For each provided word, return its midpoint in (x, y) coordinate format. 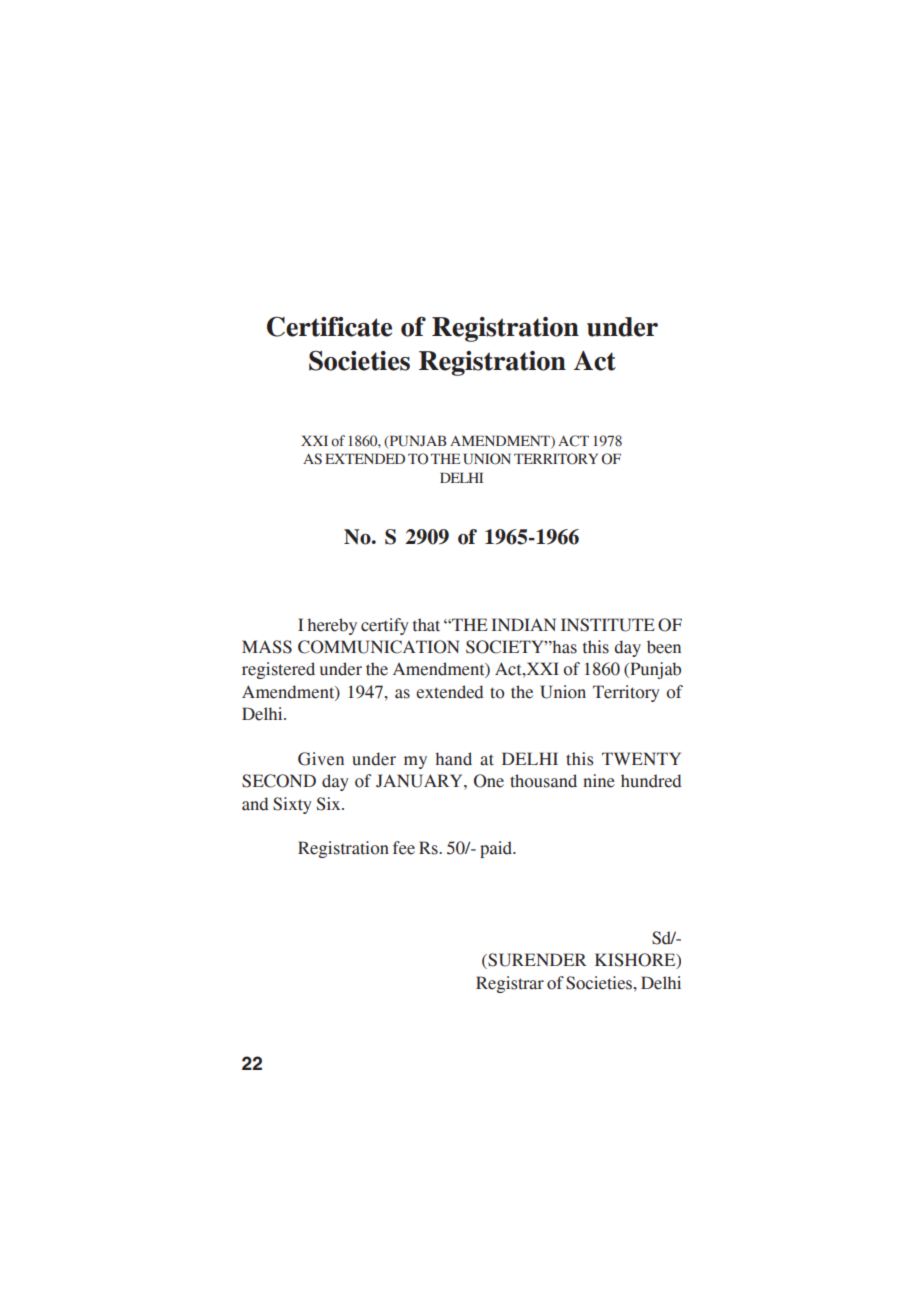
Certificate (329, 326)
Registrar (510, 984)
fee (404, 848)
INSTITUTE (608, 625)
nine (599, 781)
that (426, 625)
